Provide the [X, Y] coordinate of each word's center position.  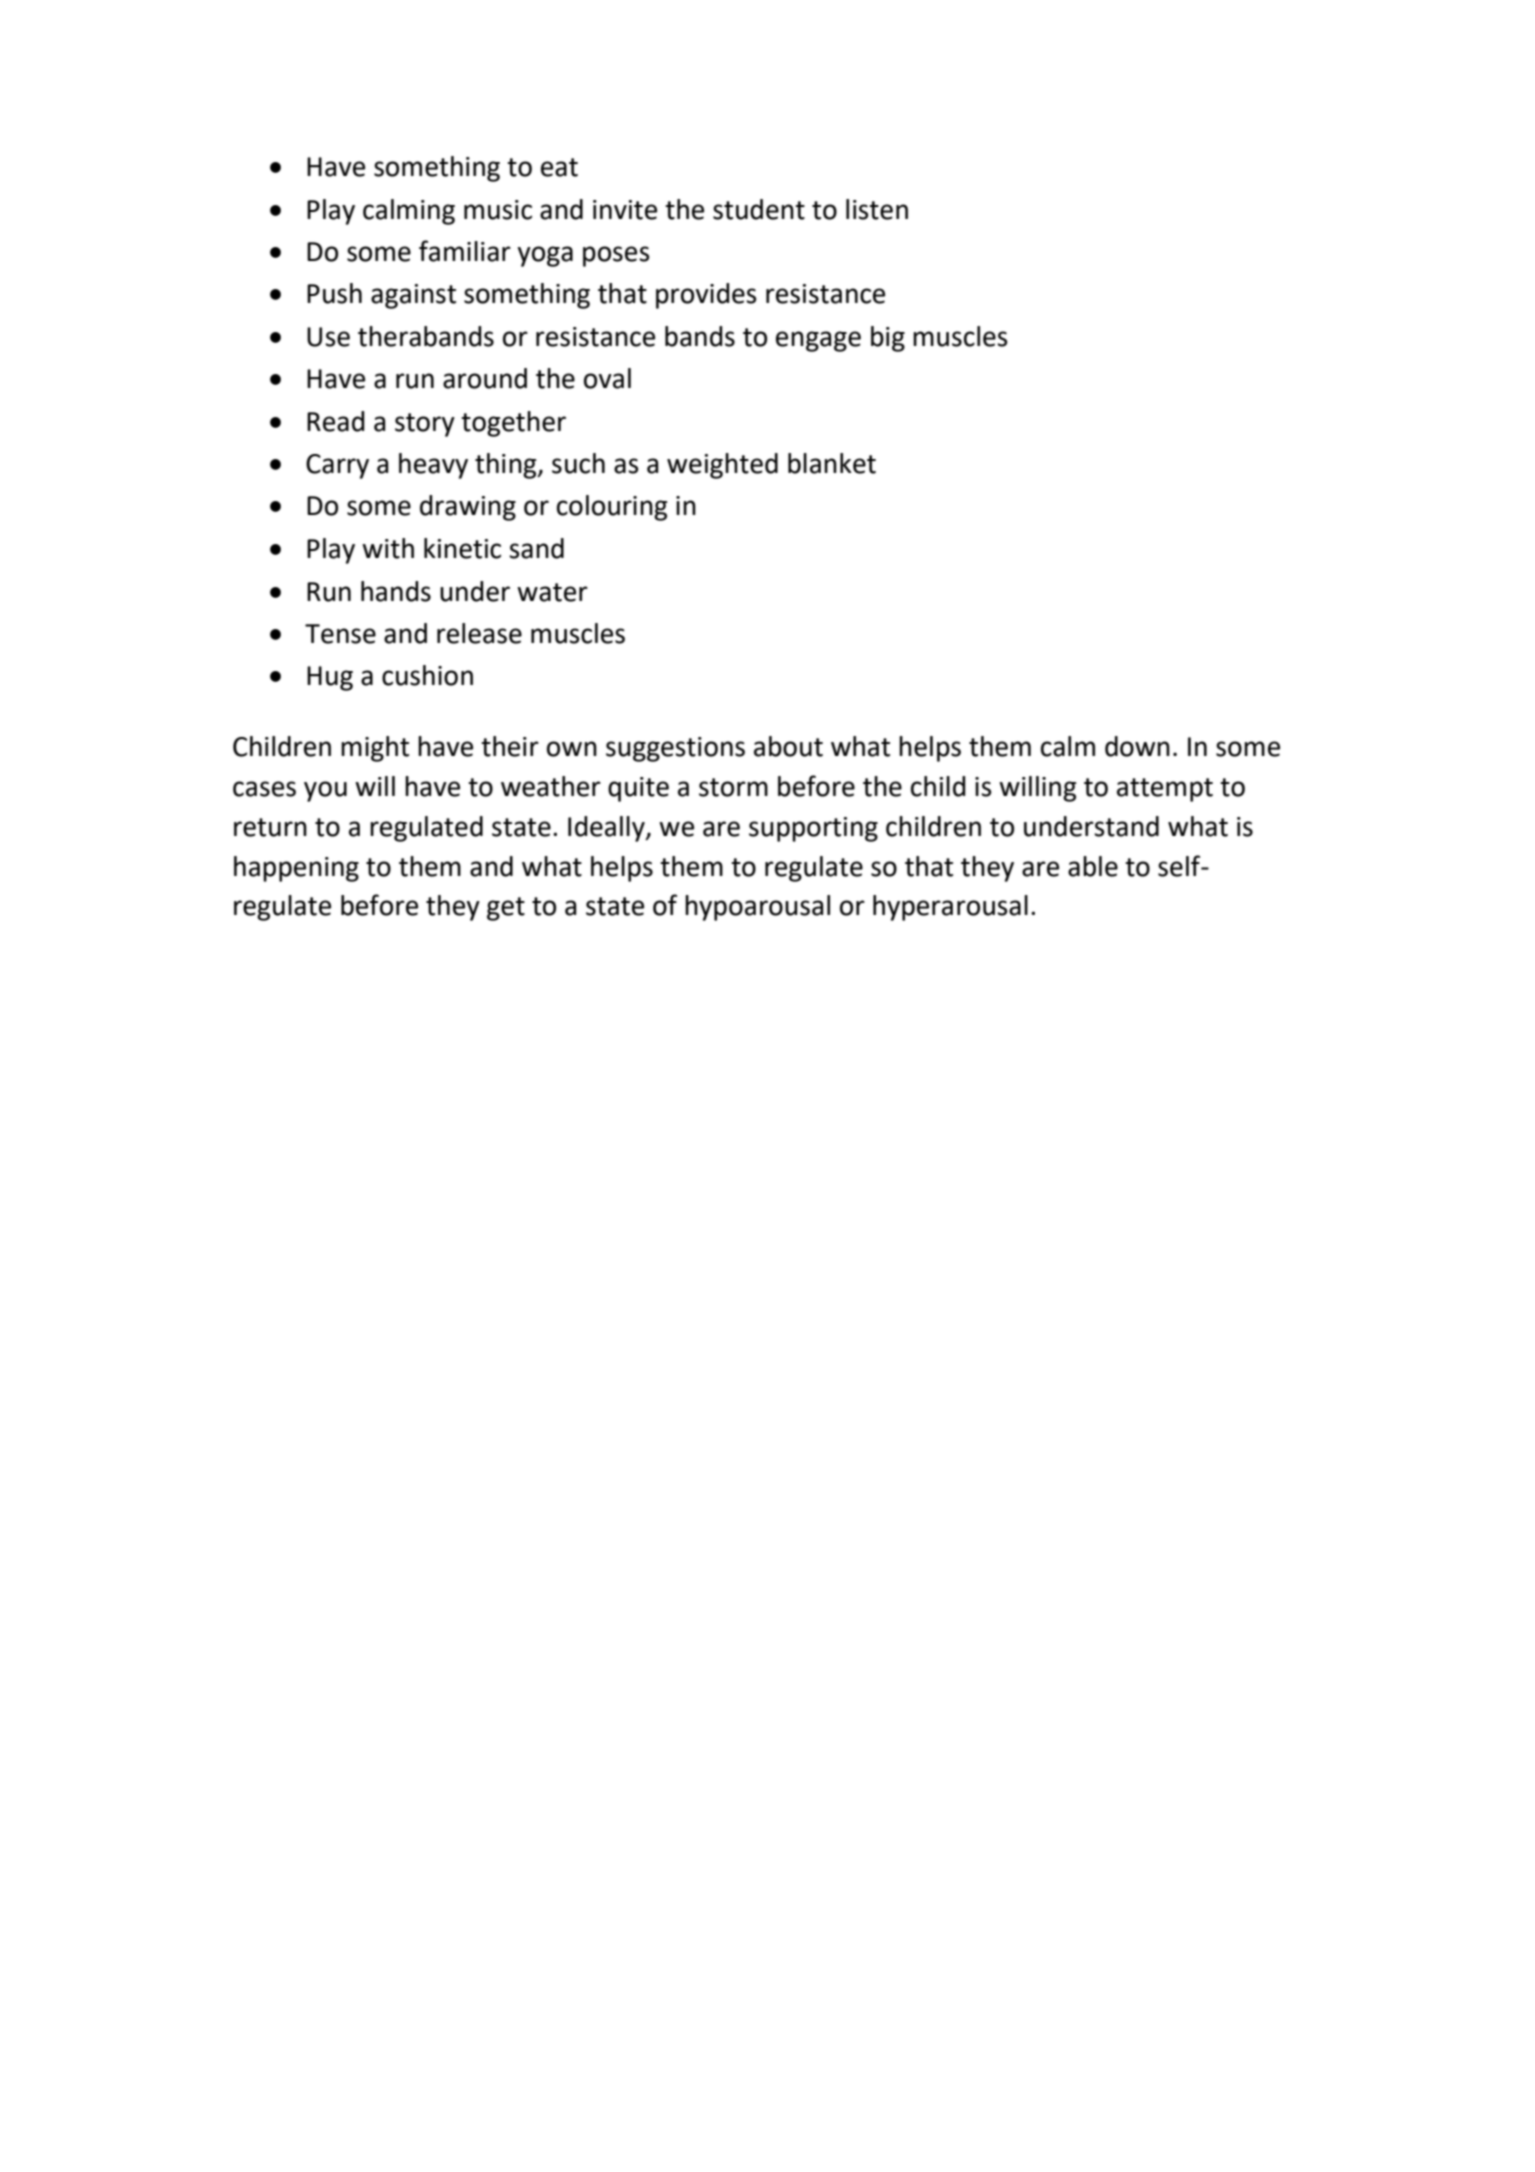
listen [877, 209]
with [388, 548]
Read [336, 421]
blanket [832, 463]
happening [296, 869]
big [888, 339]
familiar [465, 251]
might [375, 749]
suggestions [675, 749]
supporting [813, 829]
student [759, 209]
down [1137, 746]
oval [607, 378]
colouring [612, 508]
